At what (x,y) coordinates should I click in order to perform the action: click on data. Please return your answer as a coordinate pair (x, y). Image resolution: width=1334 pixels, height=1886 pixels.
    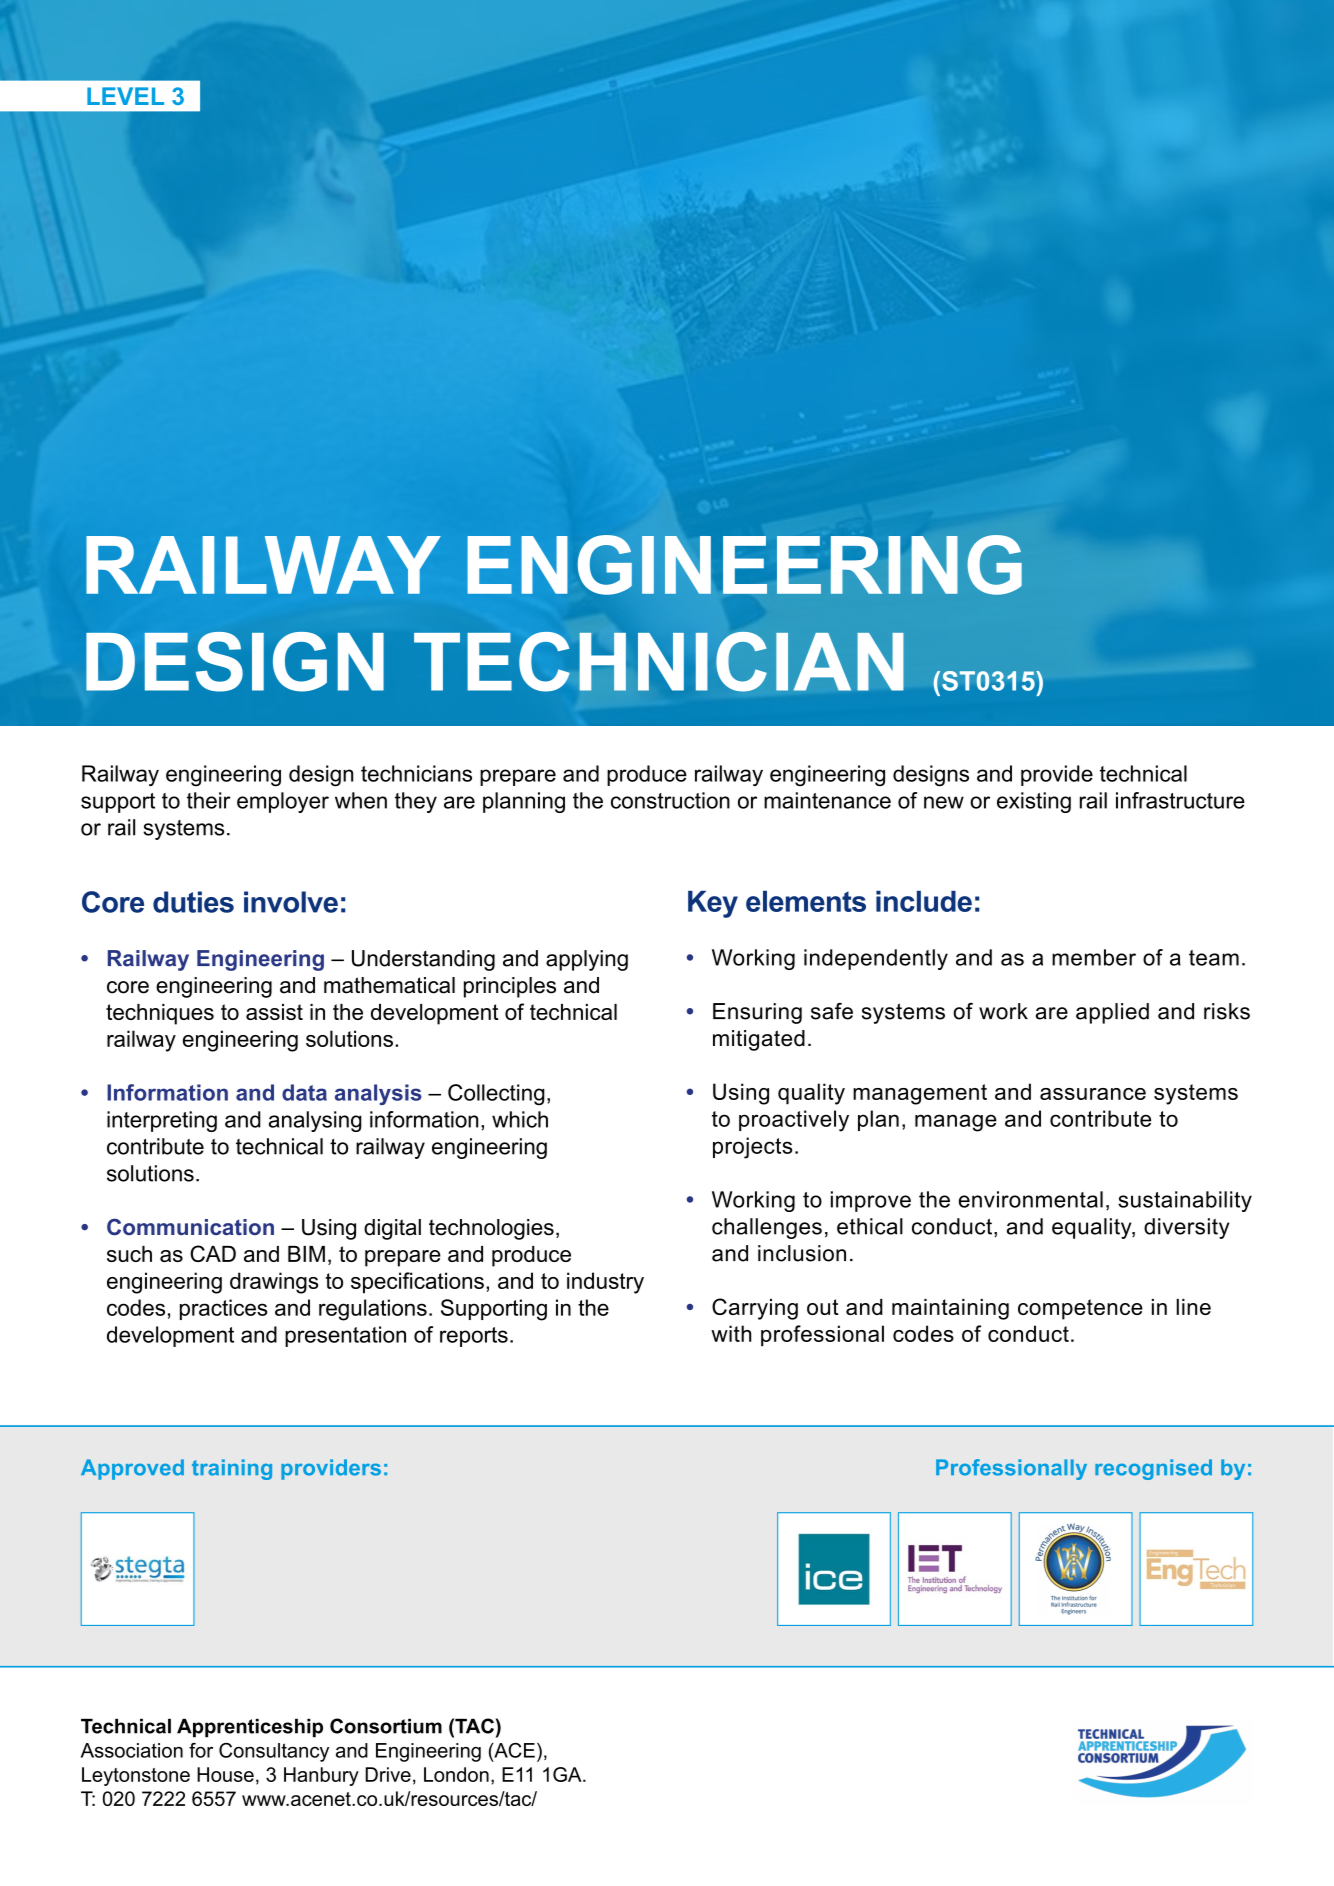
    Looking at the image, I should click on (304, 1092).
